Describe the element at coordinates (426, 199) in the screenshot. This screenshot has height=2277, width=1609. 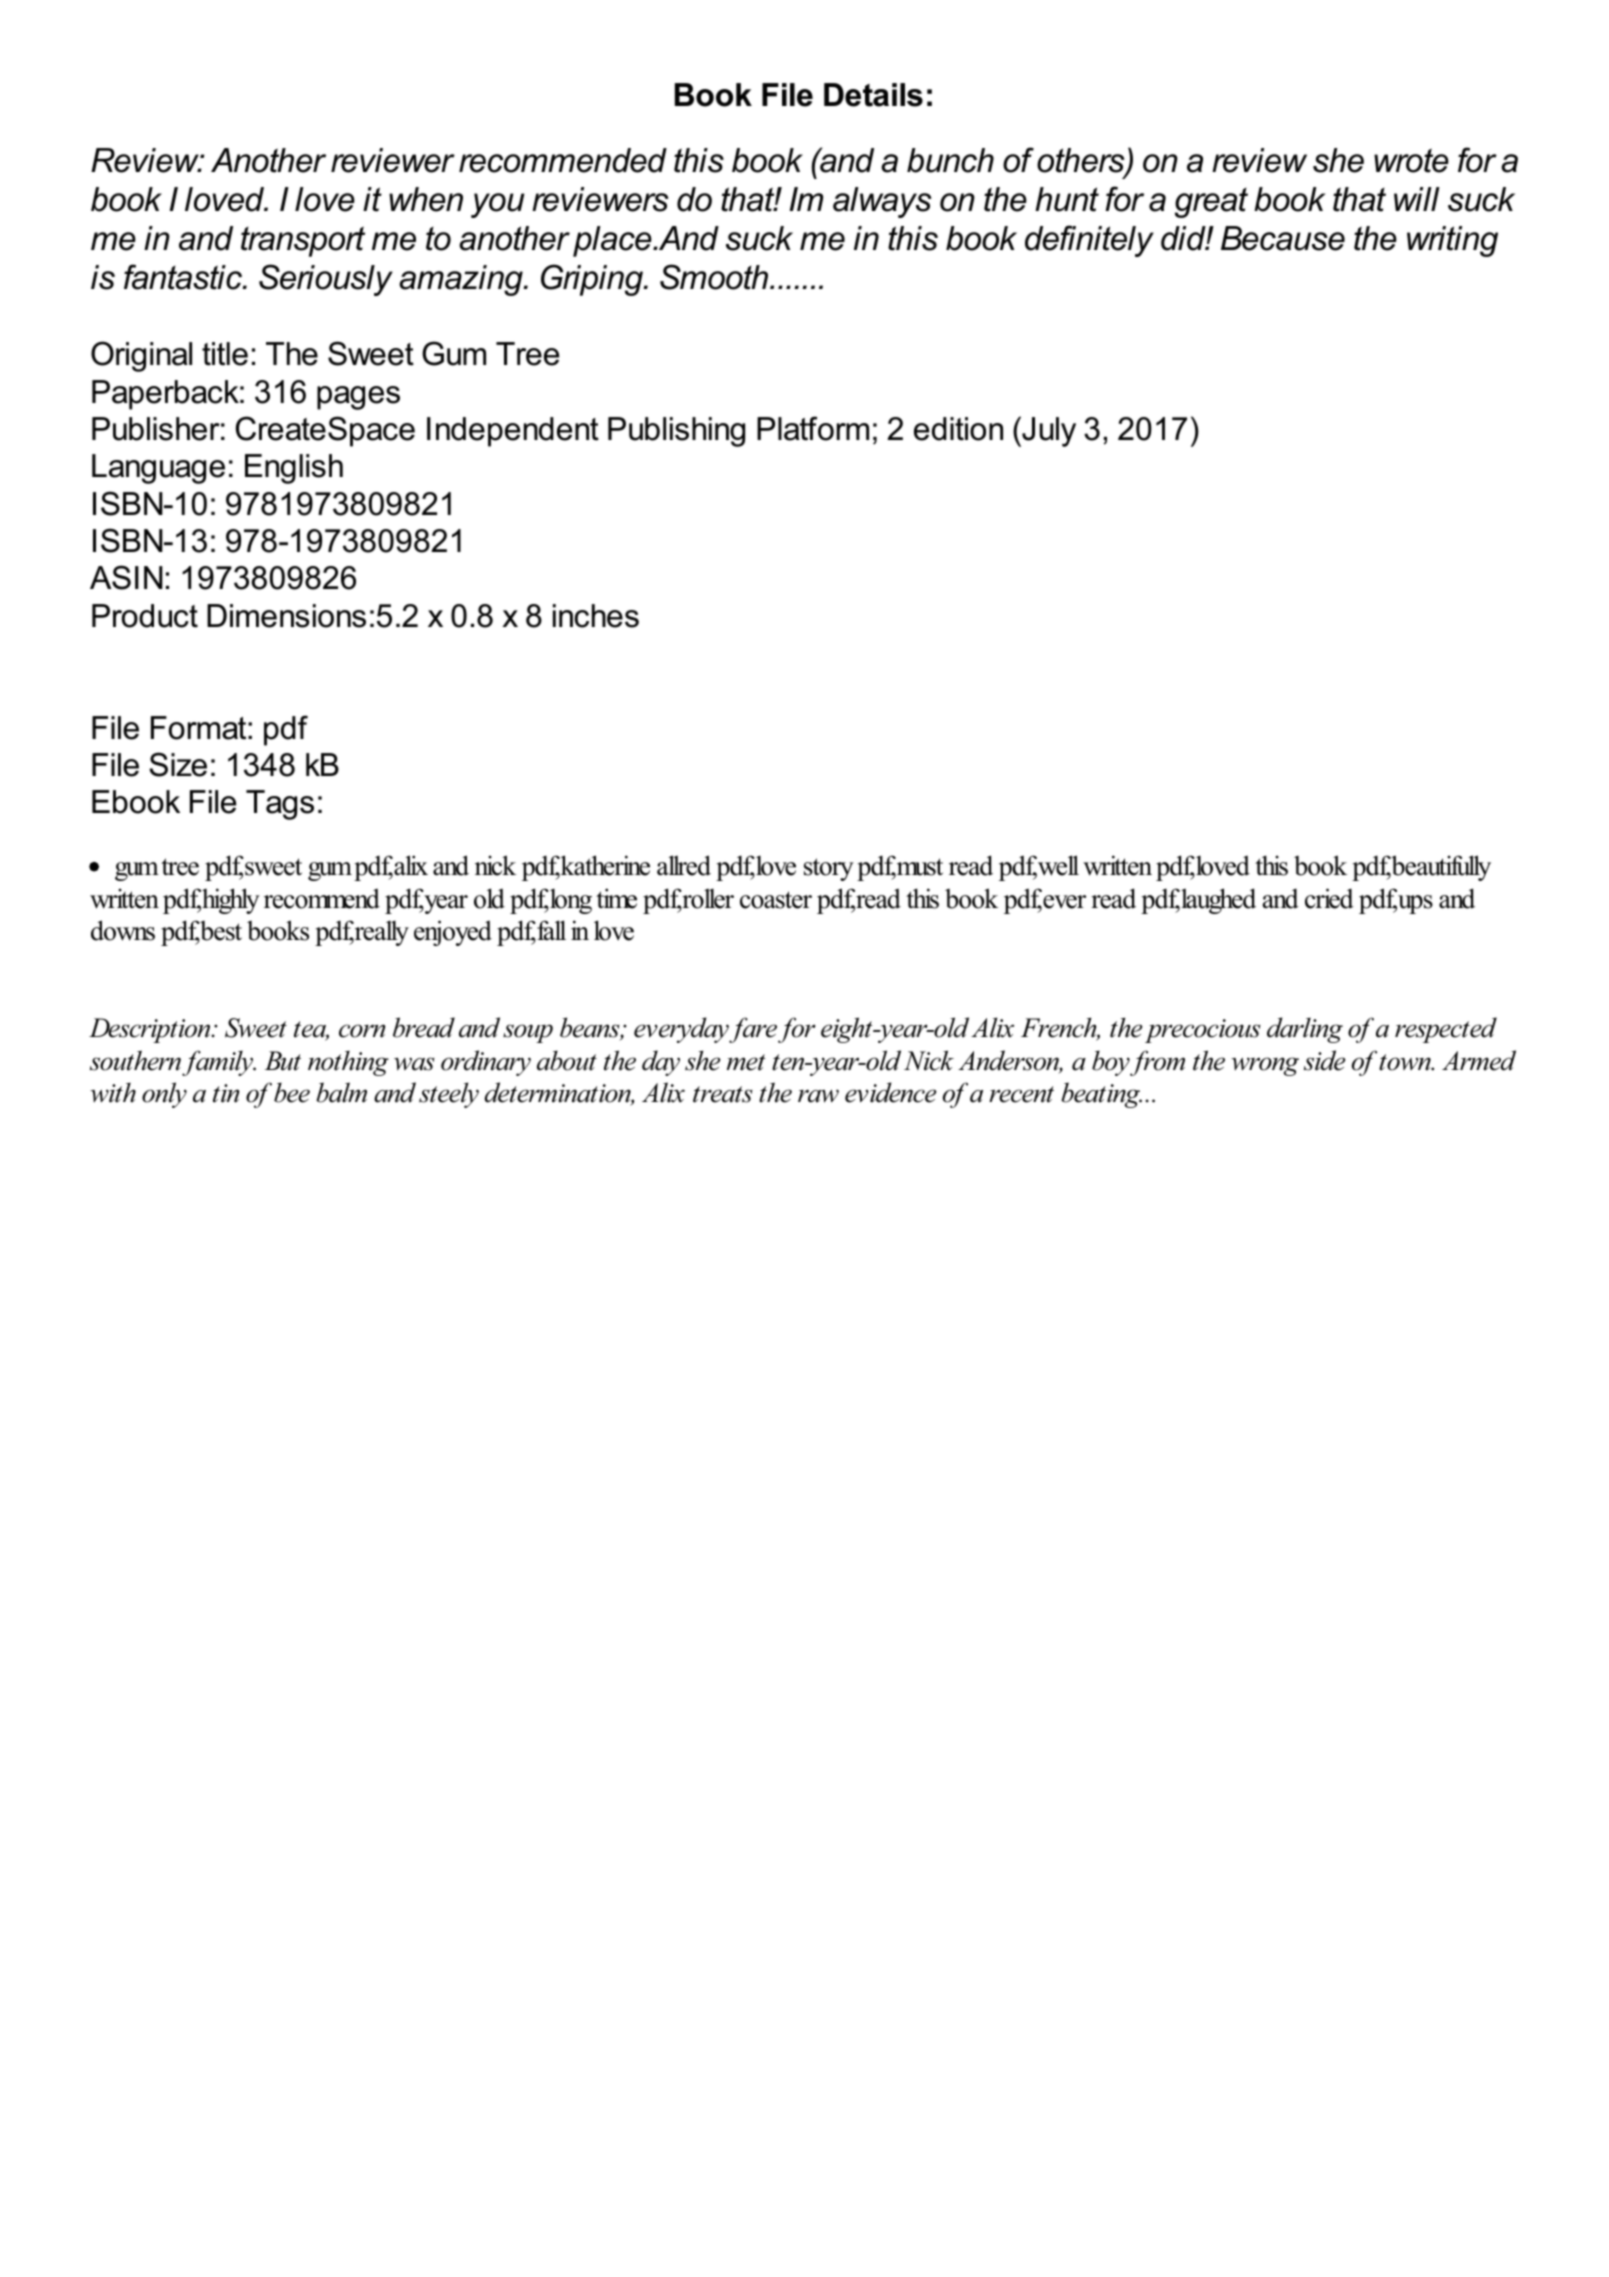
I see `when` at that location.
